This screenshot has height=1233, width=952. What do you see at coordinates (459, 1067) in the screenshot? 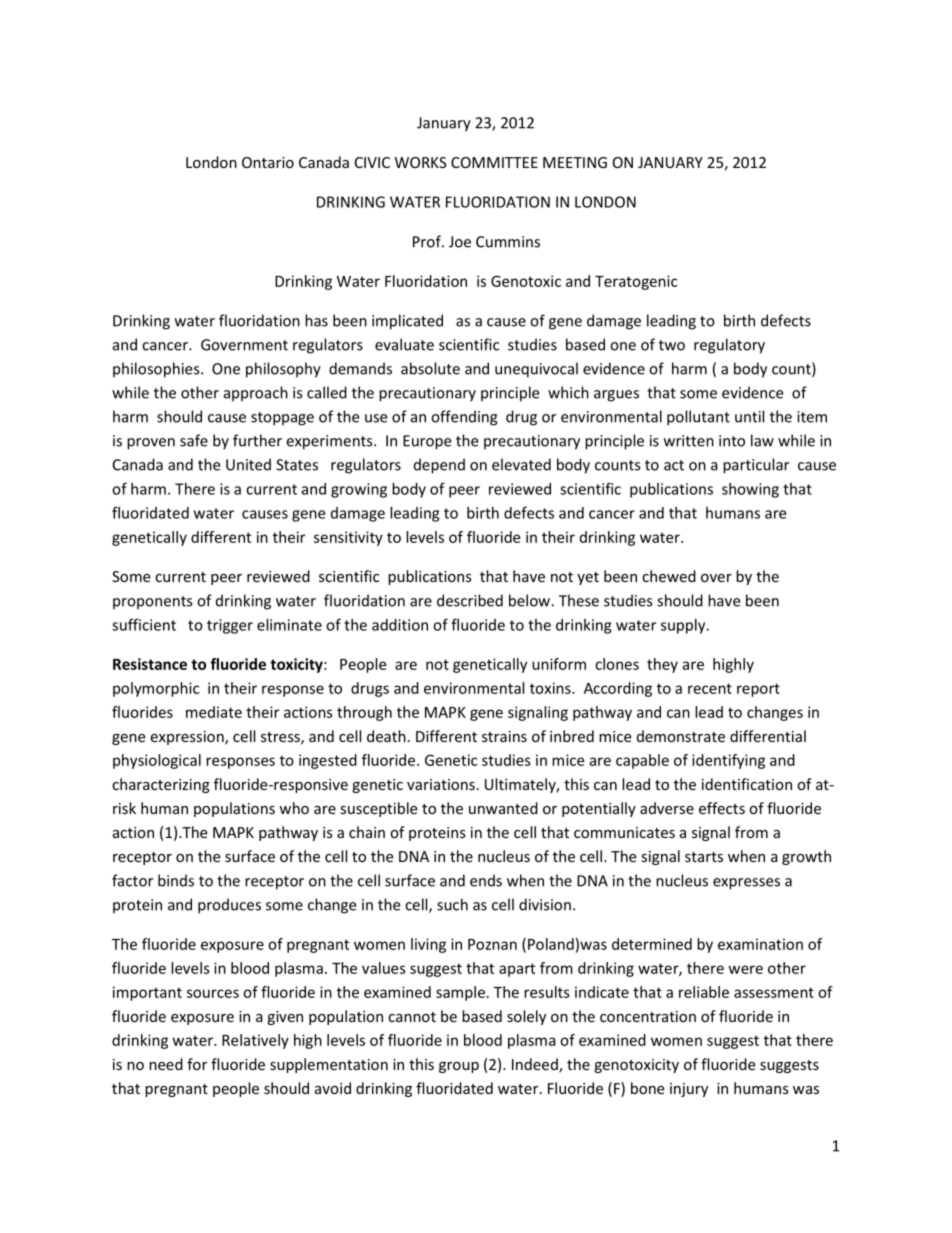
I see `group` at bounding box center [459, 1067].
